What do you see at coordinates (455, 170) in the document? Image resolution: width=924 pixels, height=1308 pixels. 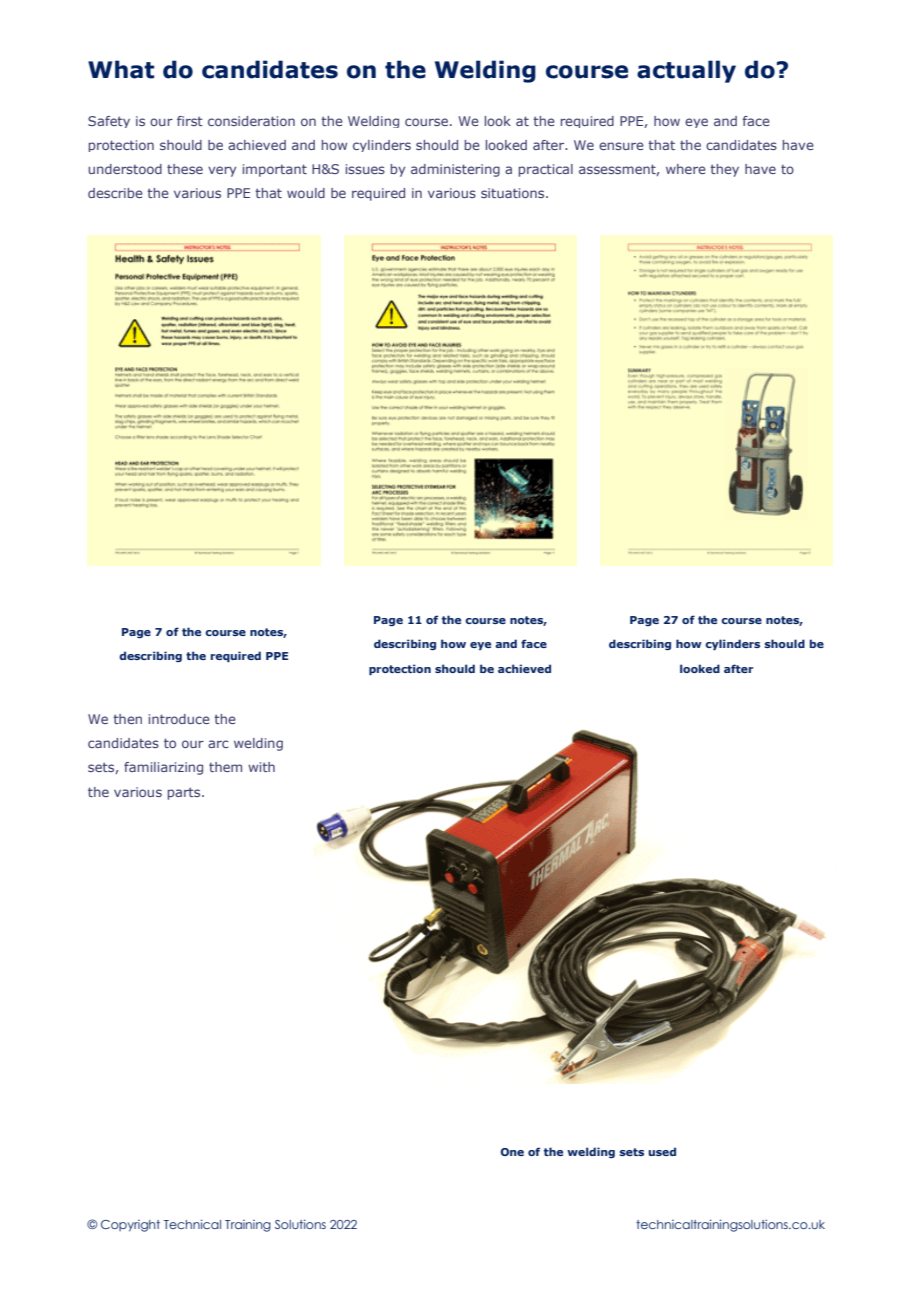 I see `administering` at bounding box center [455, 170].
